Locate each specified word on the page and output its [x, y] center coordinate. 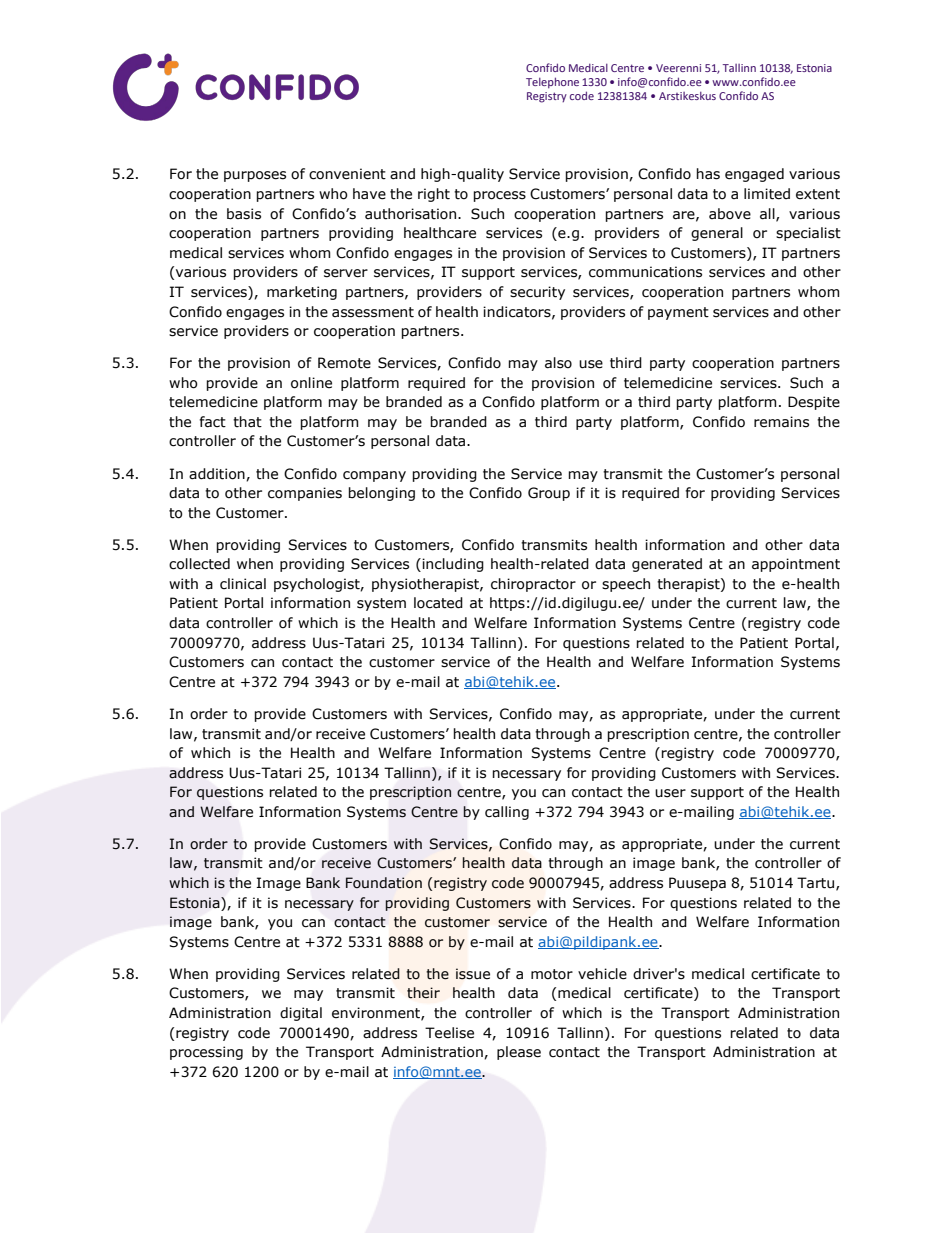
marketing [302, 293]
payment [678, 313]
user [670, 793]
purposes [255, 176]
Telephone [552, 82]
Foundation [384, 883]
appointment [796, 565]
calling [507, 813]
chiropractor [533, 585]
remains [781, 422]
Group [549, 494]
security [537, 293]
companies [305, 494]
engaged [754, 175]
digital [301, 1014]
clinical [243, 584]
